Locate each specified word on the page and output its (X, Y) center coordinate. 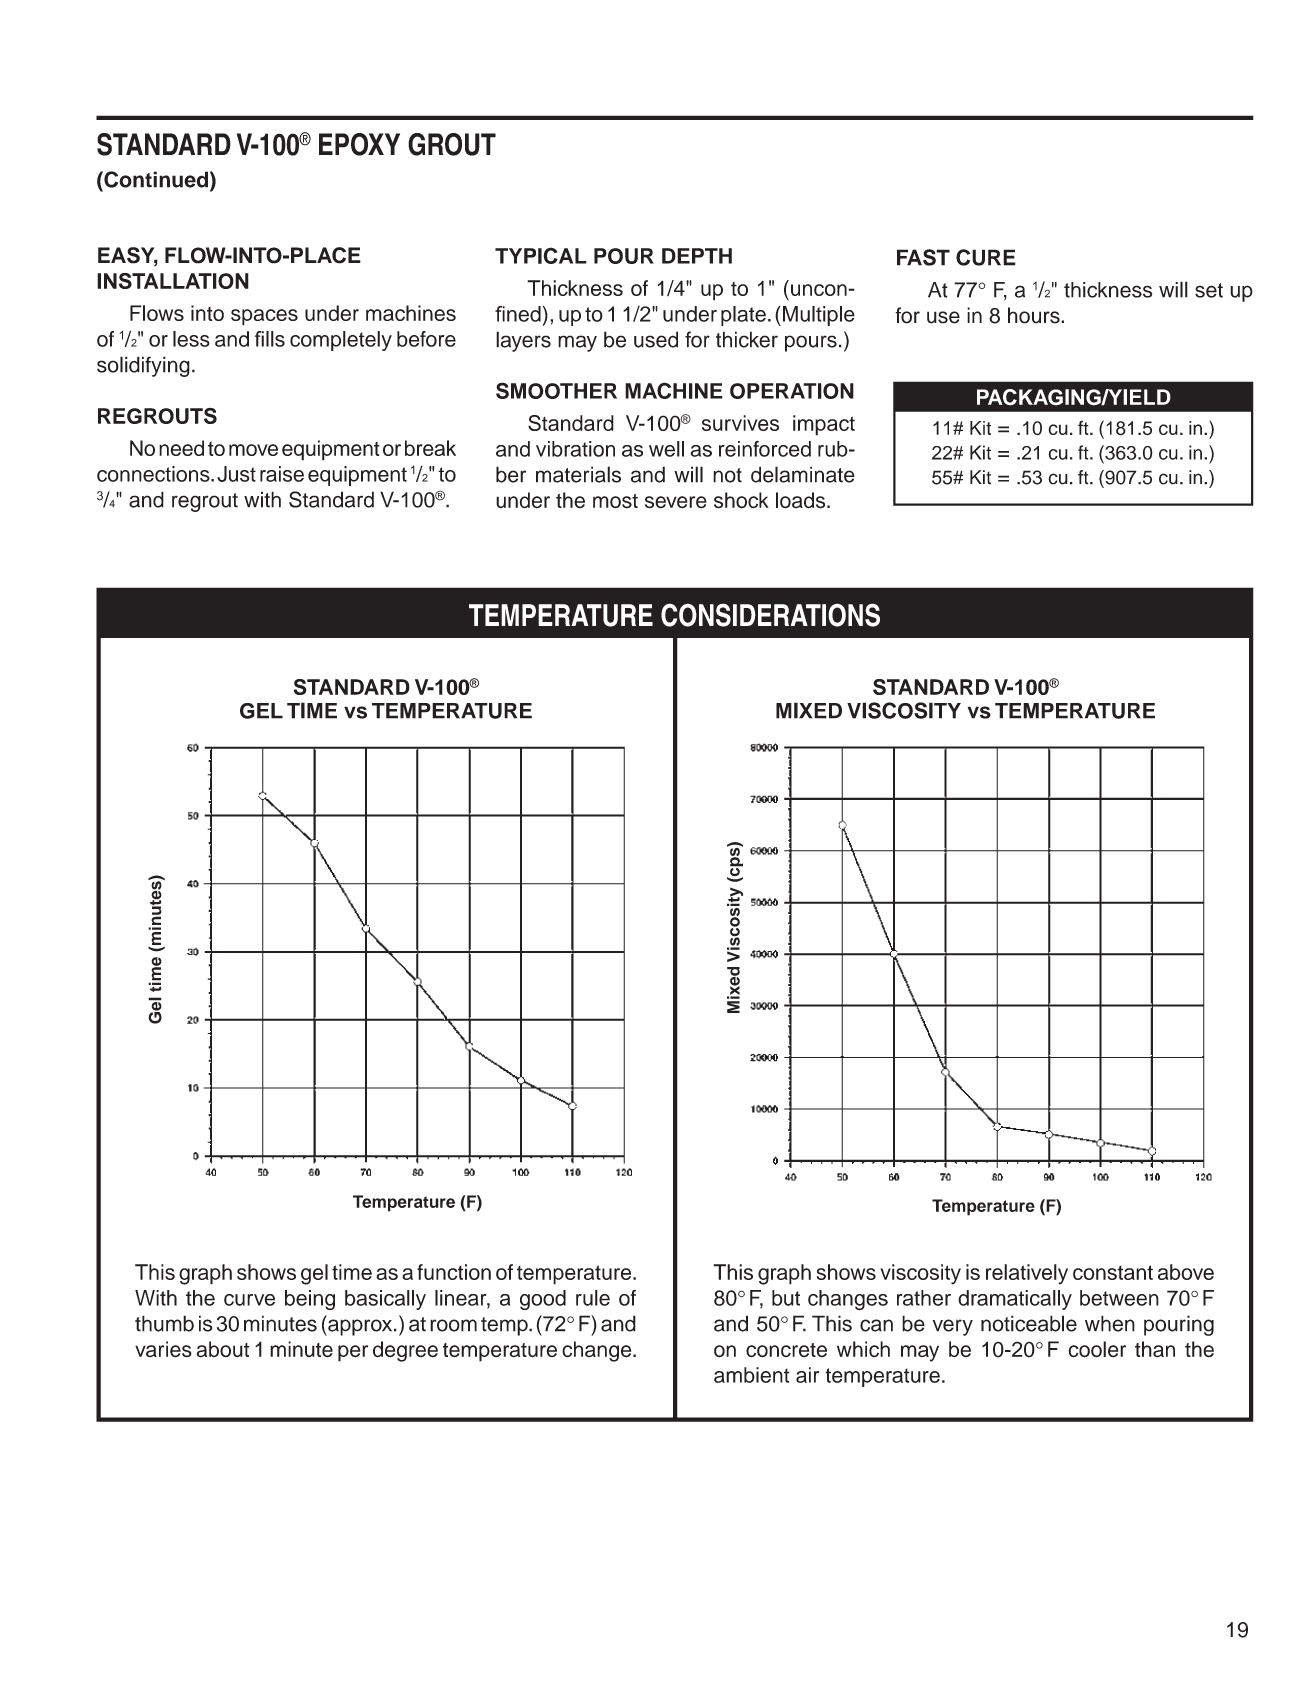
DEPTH (697, 256)
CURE (986, 257)
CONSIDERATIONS (770, 615)
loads (802, 500)
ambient (752, 1375)
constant (1113, 1272)
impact (824, 425)
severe (676, 502)
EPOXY (359, 144)
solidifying (143, 366)
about (223, 1349)
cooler (1097, 1349)
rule (593, 1298)
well (666, 449)
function (454, 1272)
